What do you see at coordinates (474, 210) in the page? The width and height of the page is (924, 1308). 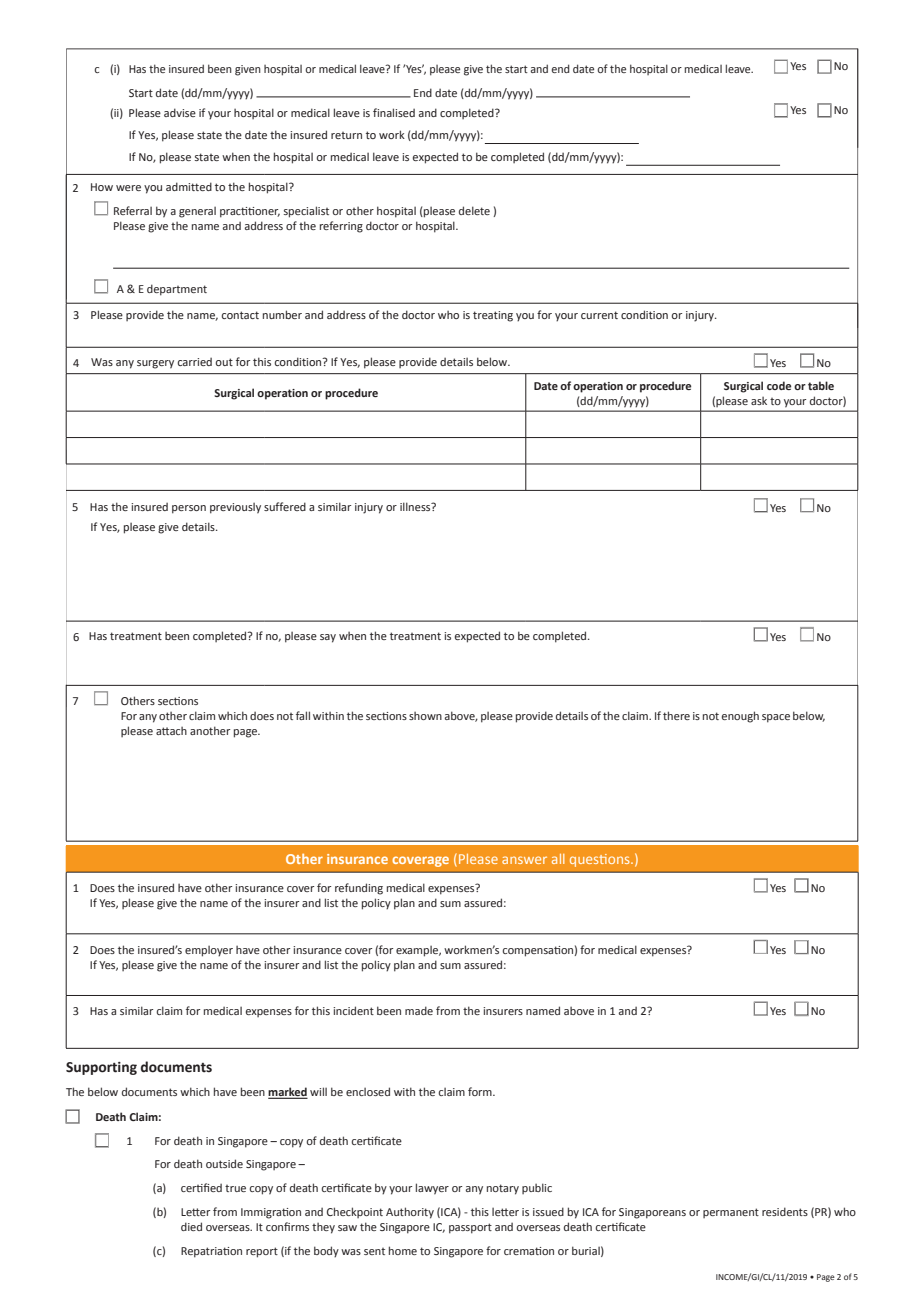 I see `delete` at bounding box center [474, 210].
